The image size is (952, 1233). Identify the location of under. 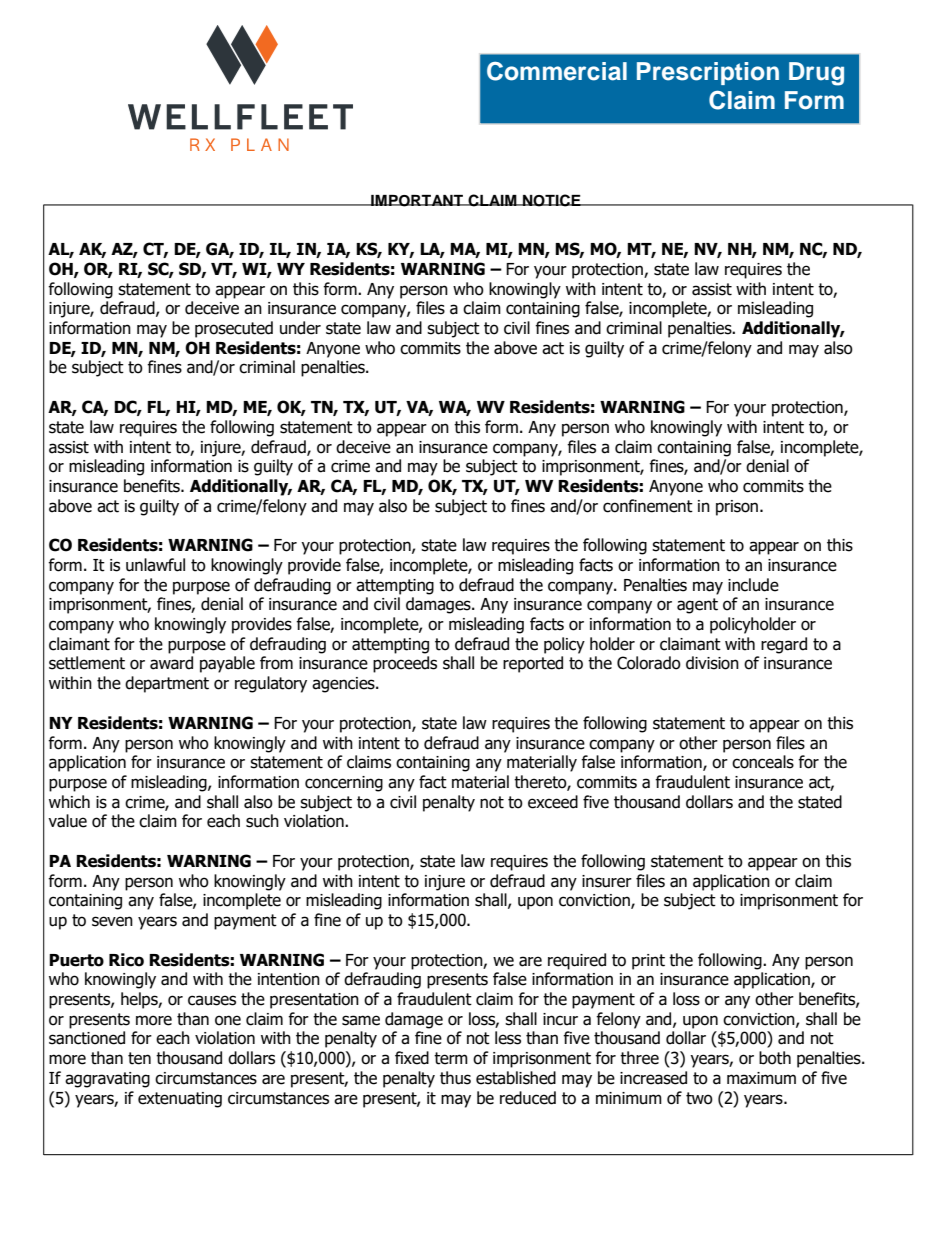
(300, 328).
